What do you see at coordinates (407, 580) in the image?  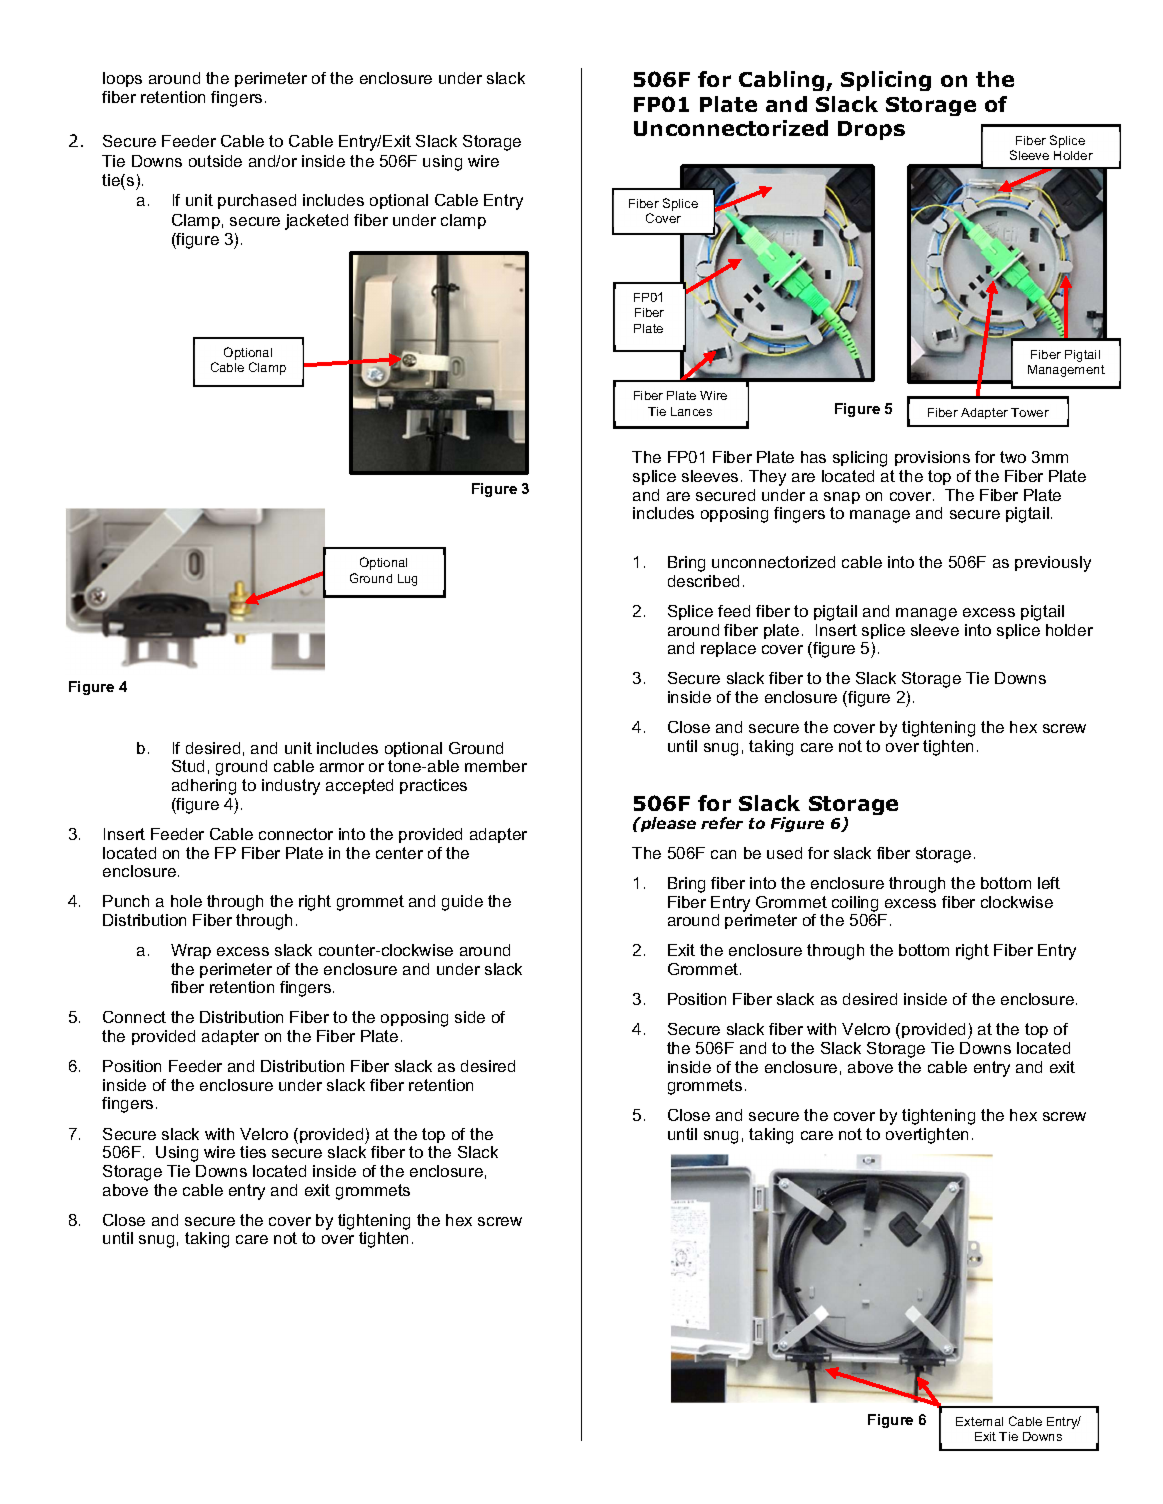 I see `Lug` at bounding box center [407, 580].
